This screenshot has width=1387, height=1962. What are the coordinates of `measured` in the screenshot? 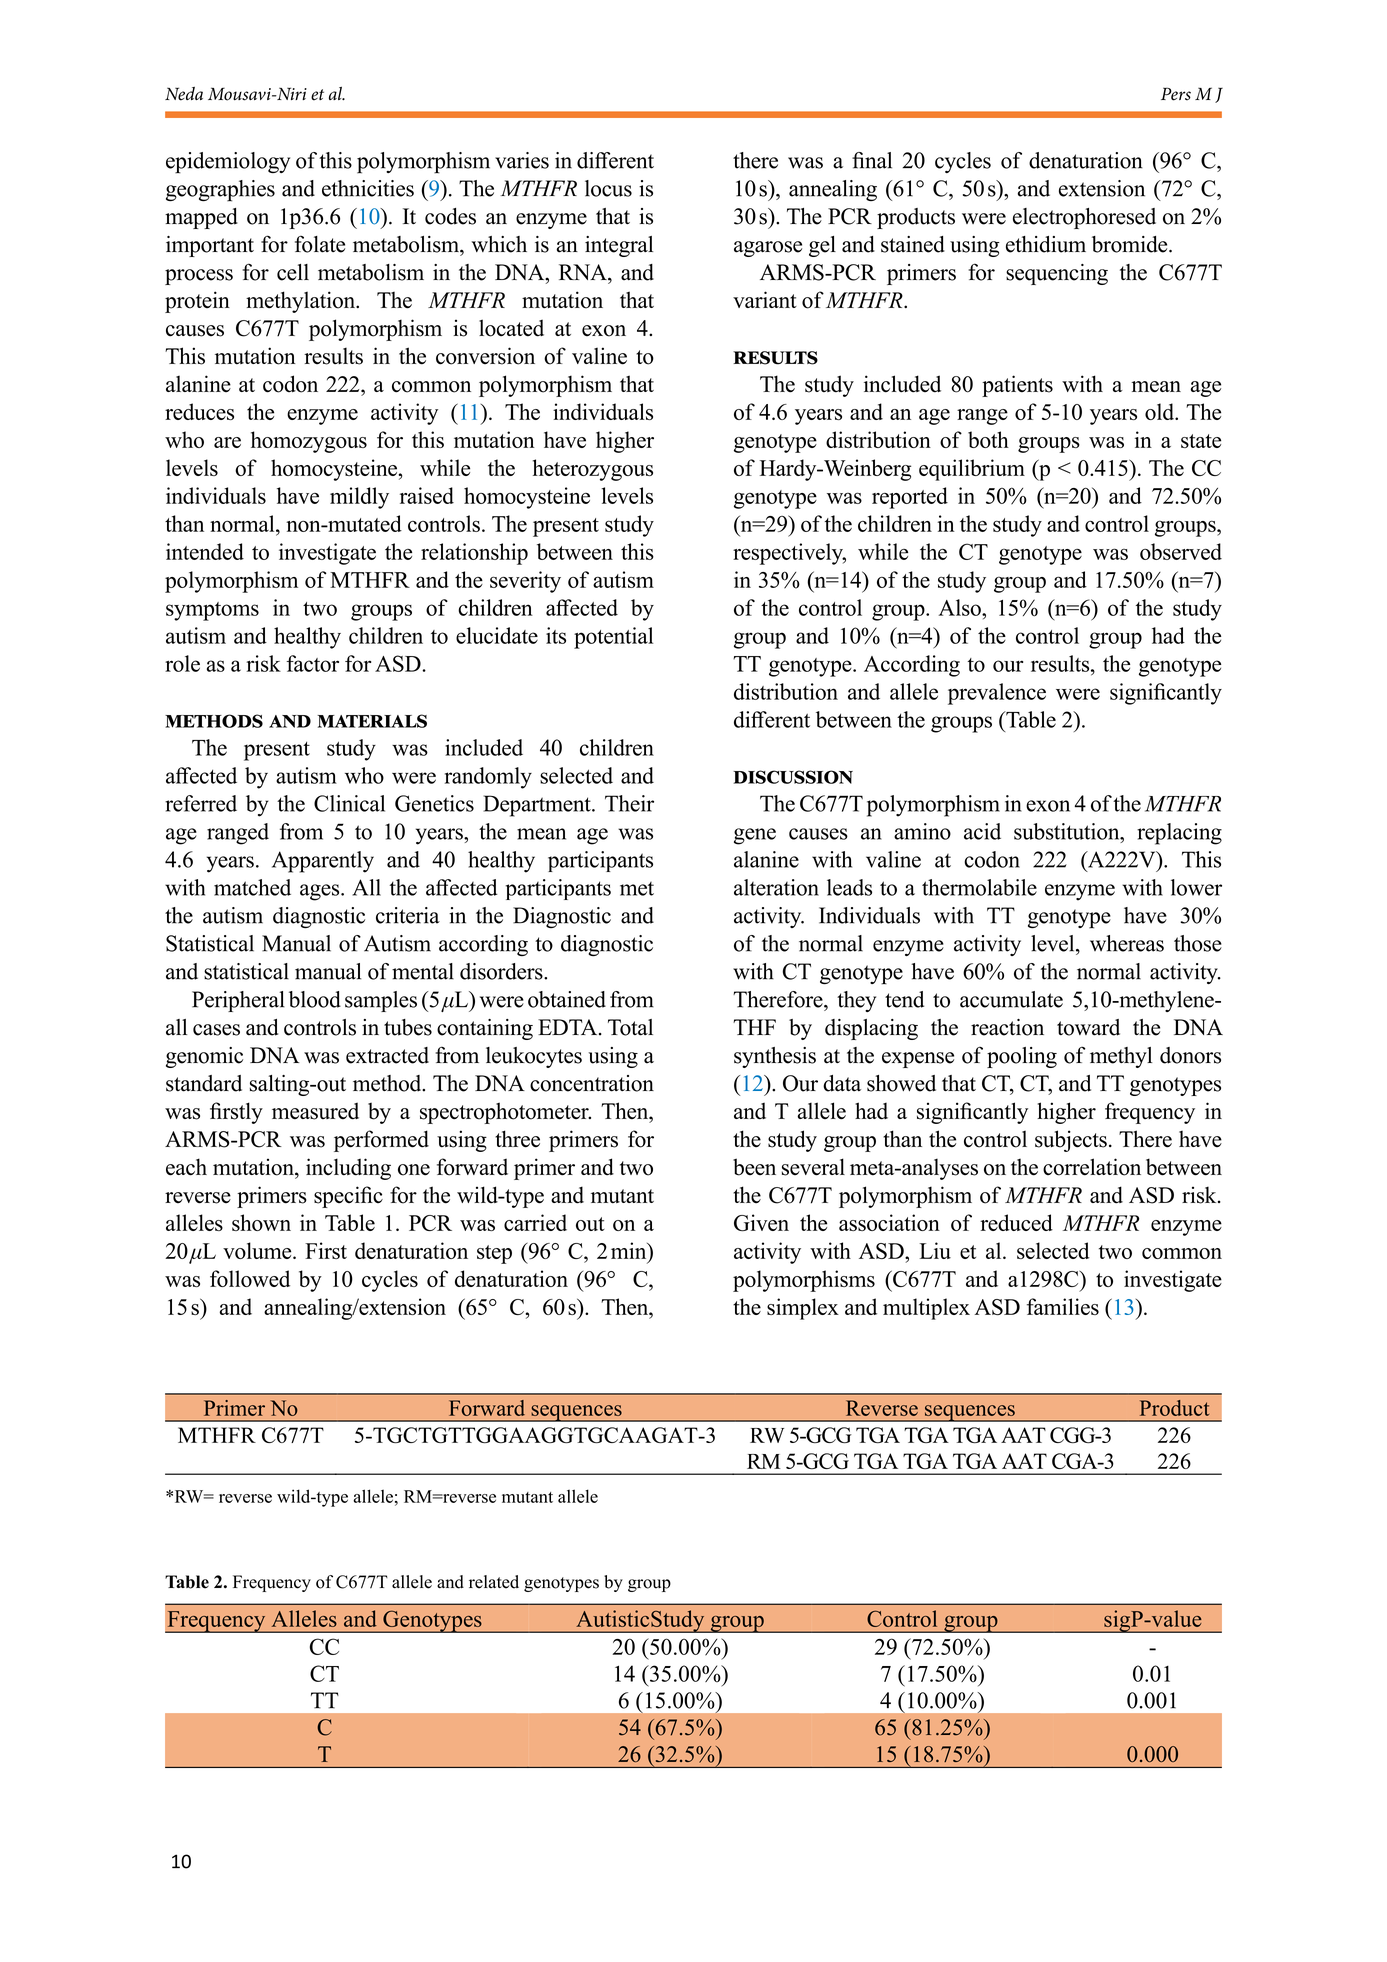 It's located at (315, 1111).
